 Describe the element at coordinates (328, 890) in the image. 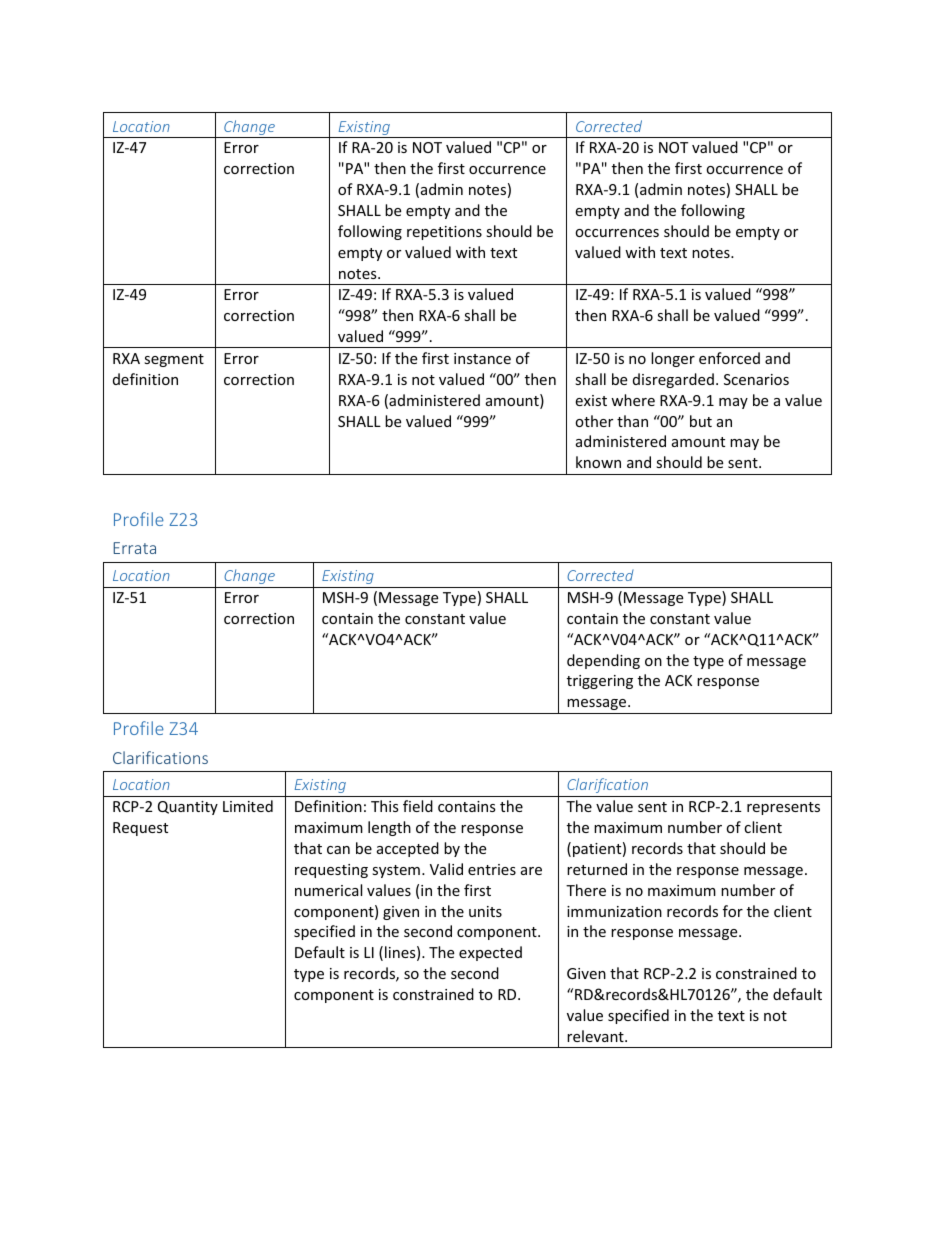

I see `numerical` at that location.
